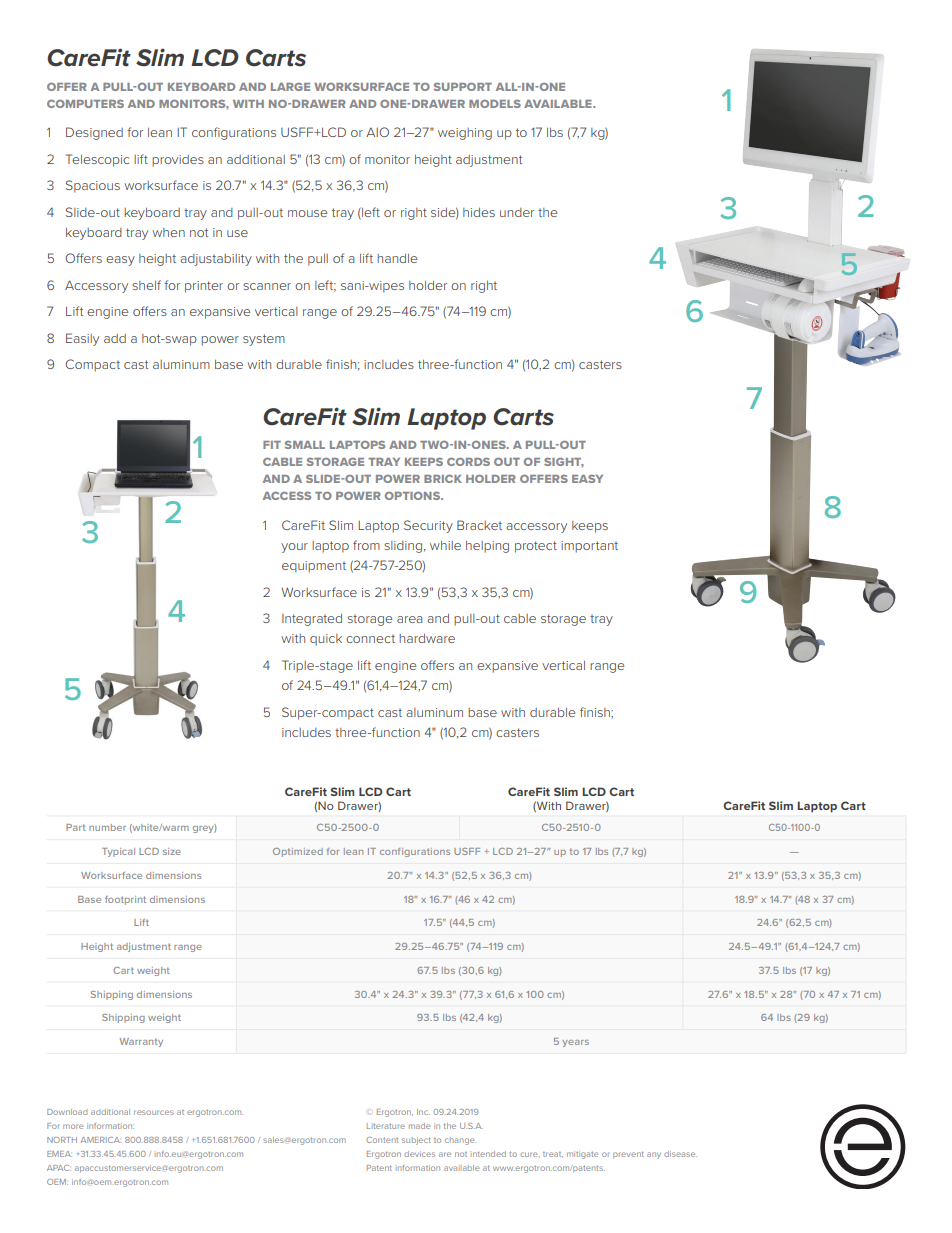 The width and height of the screenshot is (952, 1233). What do you see at coordinates (377, 132) in the screenshot?
I see `AIO` at bounding box center [377, 132].
